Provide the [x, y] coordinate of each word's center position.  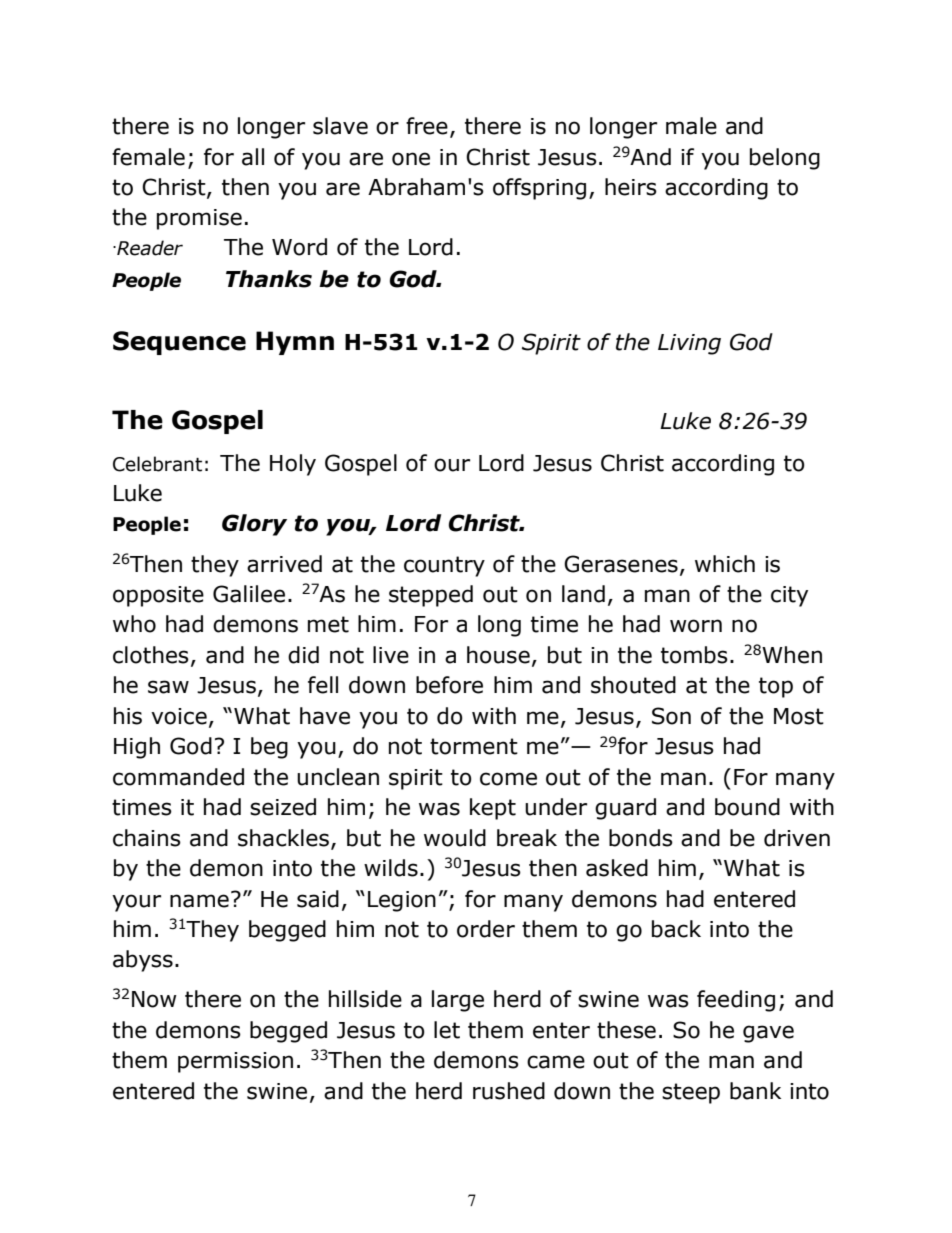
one [411, 159]
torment [474, 746]
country [444, 566]
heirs [631, 187]
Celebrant [157, 464]
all [253, 157]
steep [691, 1093]
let [447, 1030]
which [725, 564]
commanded [178, 777]
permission [235, 1062]
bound [747, 807]
